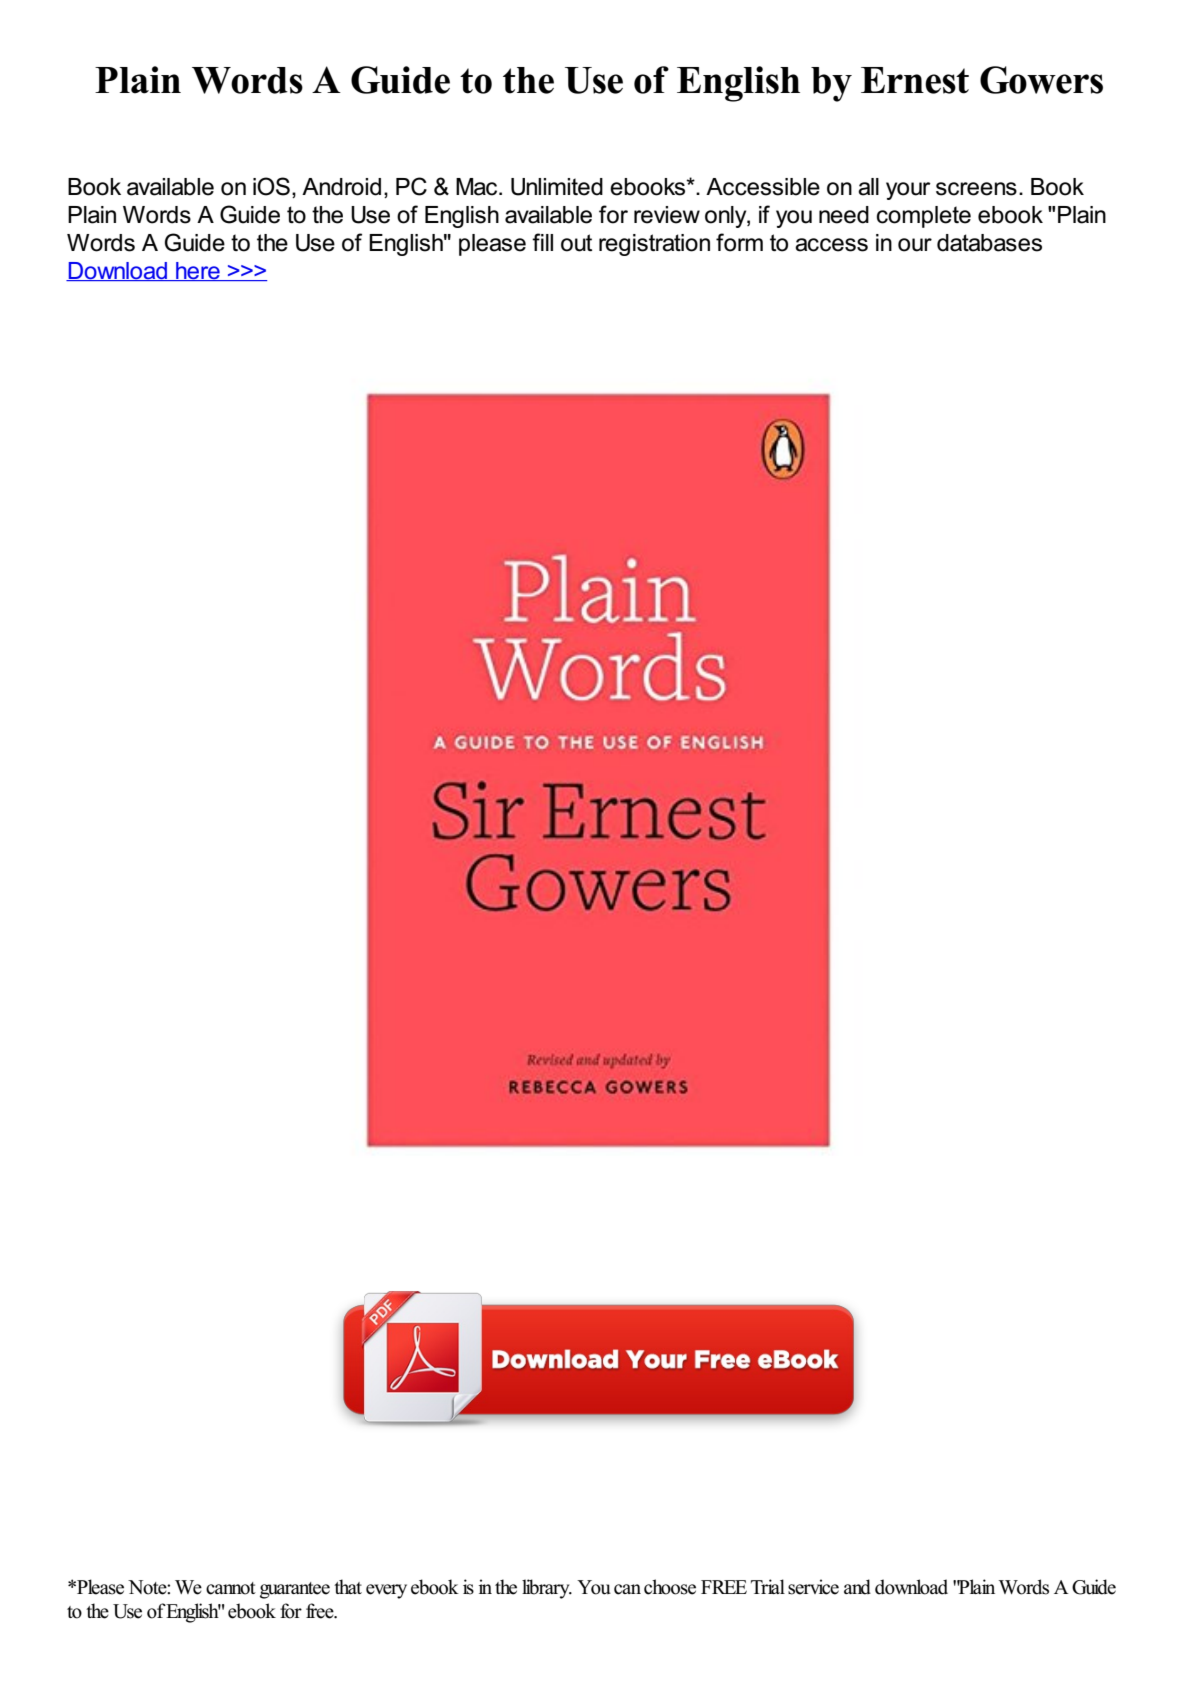 The width and height of the screenshot is (1199, 1697). What do you see at coordinates (654, 245) in the screenshot?
I see `registration` at bounding box center [654, 245].
